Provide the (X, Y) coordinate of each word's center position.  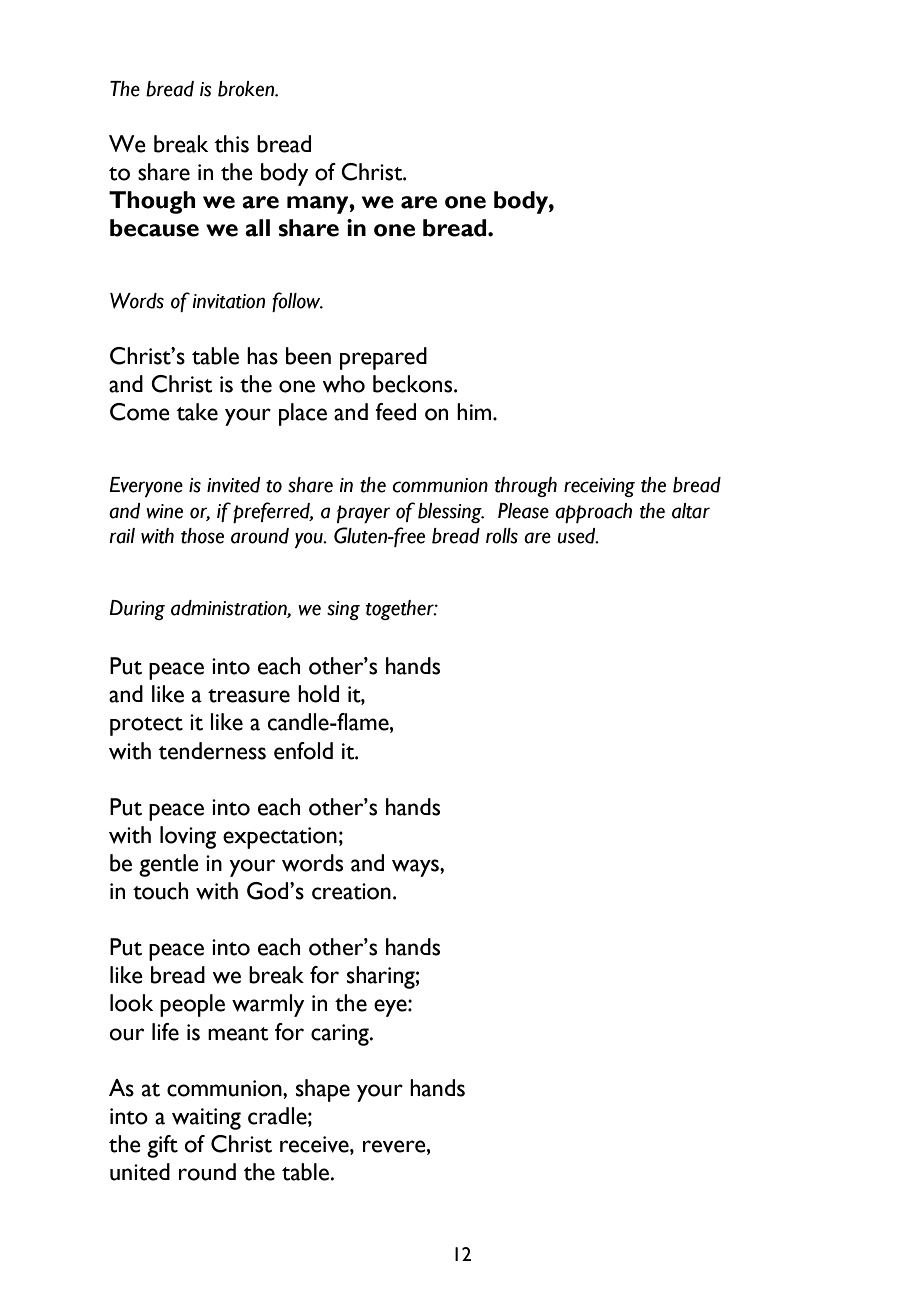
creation (351, 891)
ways (416, 868)
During (137, 610)
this (231, 144)
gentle (169, 865)
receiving (599, 487)
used (578, 536)
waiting (206, 1119)
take (197, 412)
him (475, 411)
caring (341, 1035)
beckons (414, 384)
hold (318, 694)
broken (247, 89)
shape (323, 1090)
